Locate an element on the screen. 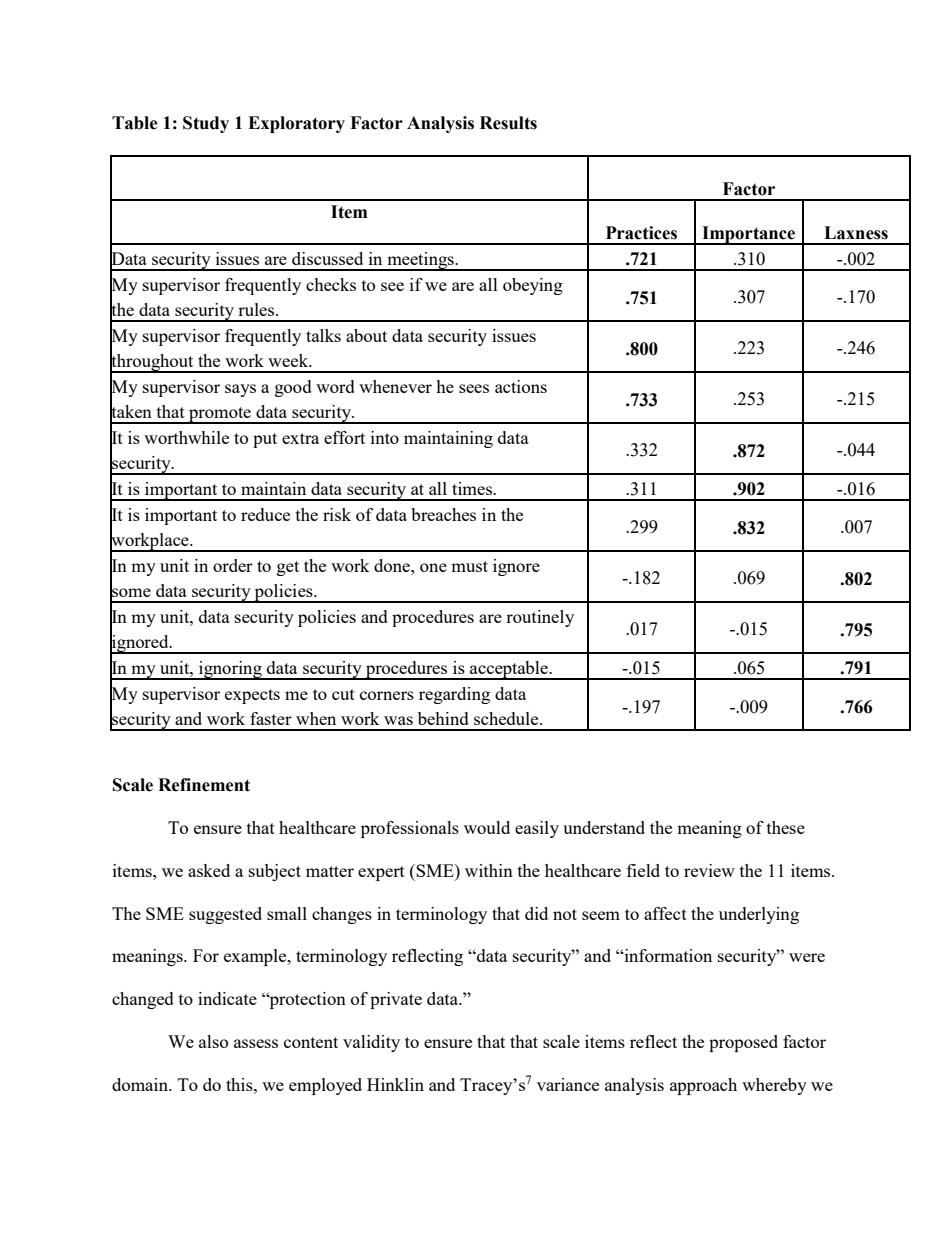 The width and height of the screenshot is (952, 1233). Importance is located at coordinates (748, 235).
